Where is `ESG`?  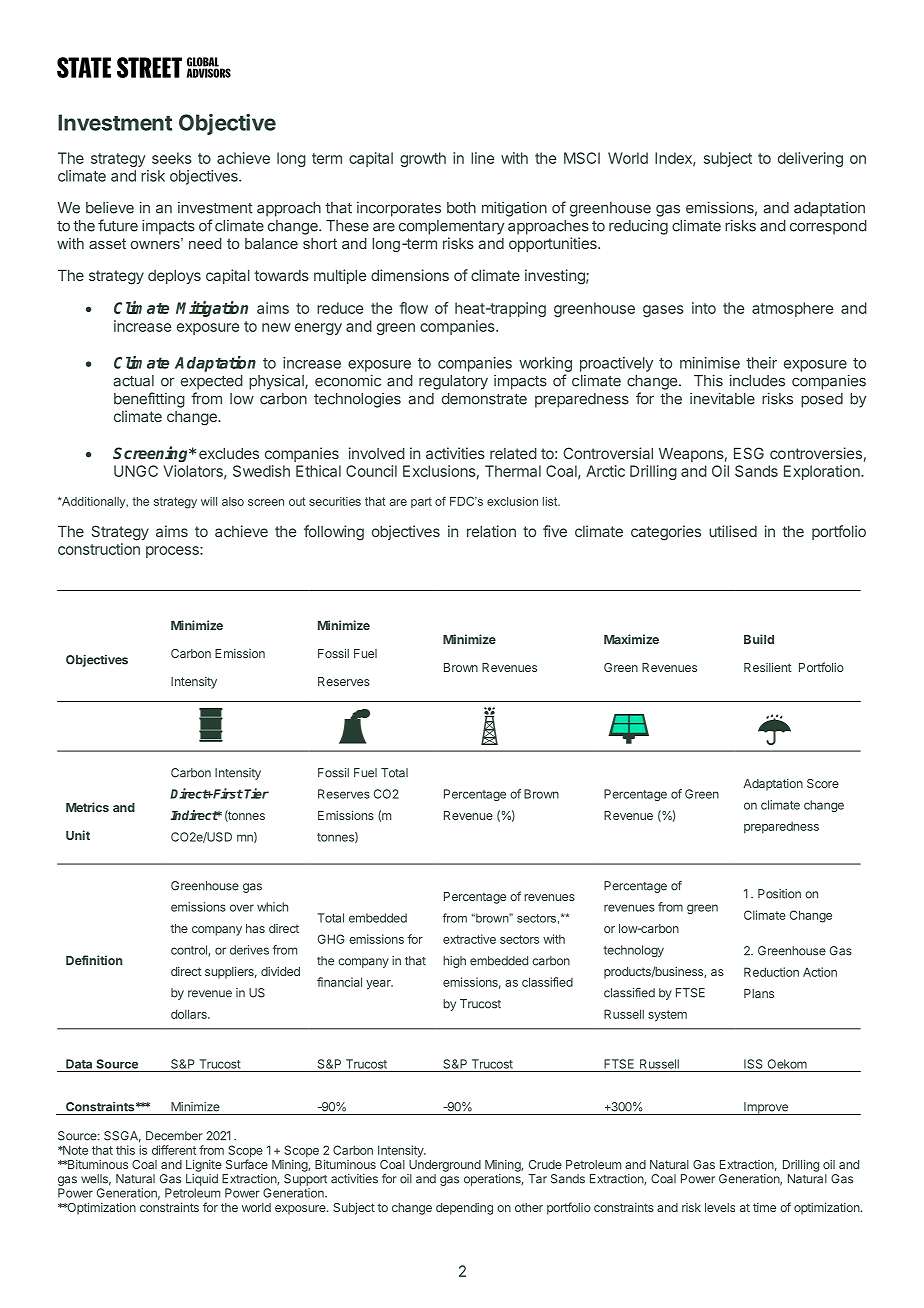 ESG is located at coordinates (749, 453).
